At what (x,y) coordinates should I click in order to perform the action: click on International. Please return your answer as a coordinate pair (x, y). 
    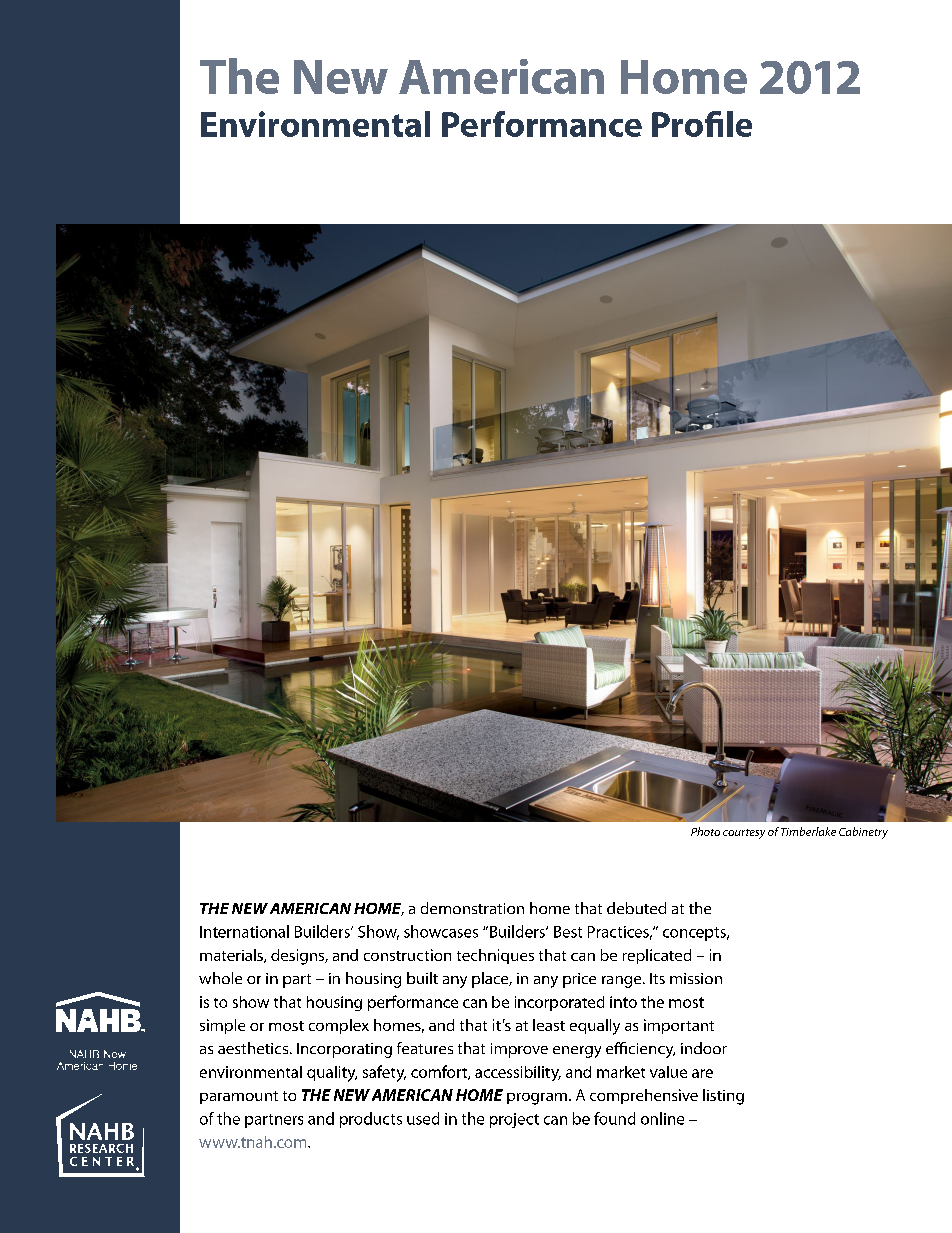
    Looking at the image, I should click on (244, 931).
